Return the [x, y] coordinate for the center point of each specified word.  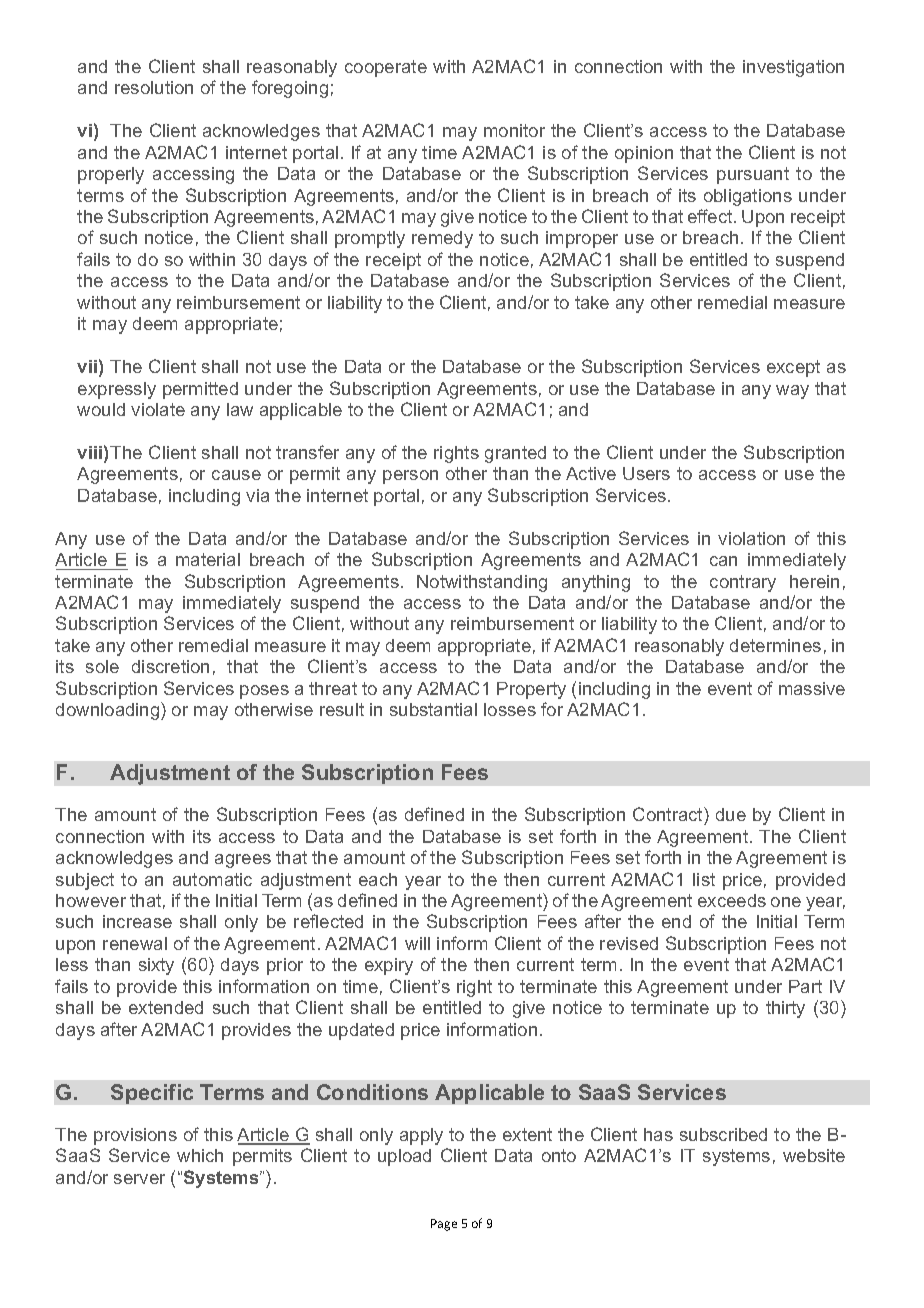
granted [515, 454]
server [139, 1179]
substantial [433, 709]
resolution [154, 87]
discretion [170, 666]
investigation [793, 68]
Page [444, 1225]
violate [158, 409]
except [793, 368]
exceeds [732, 900]
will [417, 943]
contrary [743, 583]
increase [137, 921]
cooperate [386, 68]
